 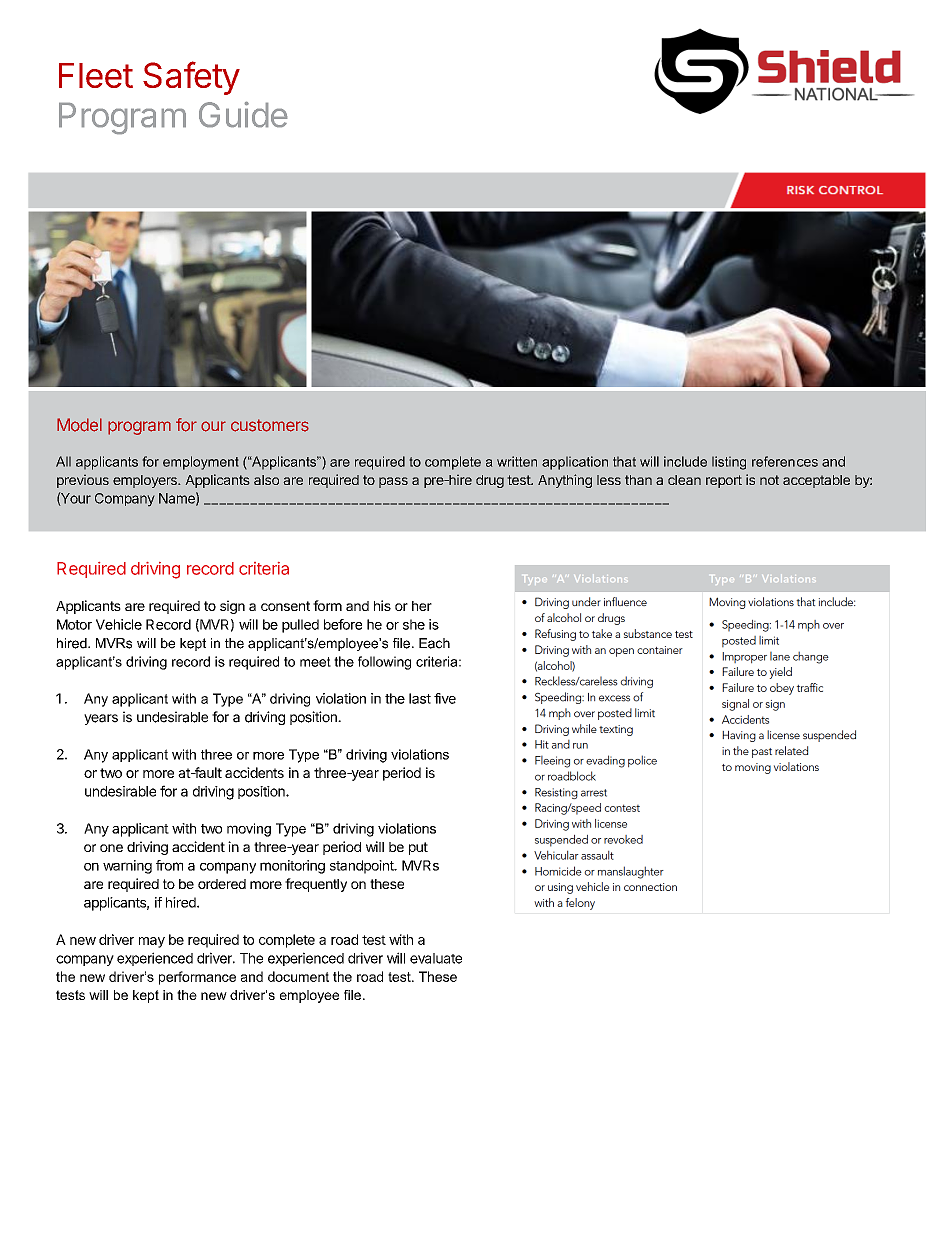 I want to click on report, so click(x=724, y=481).
